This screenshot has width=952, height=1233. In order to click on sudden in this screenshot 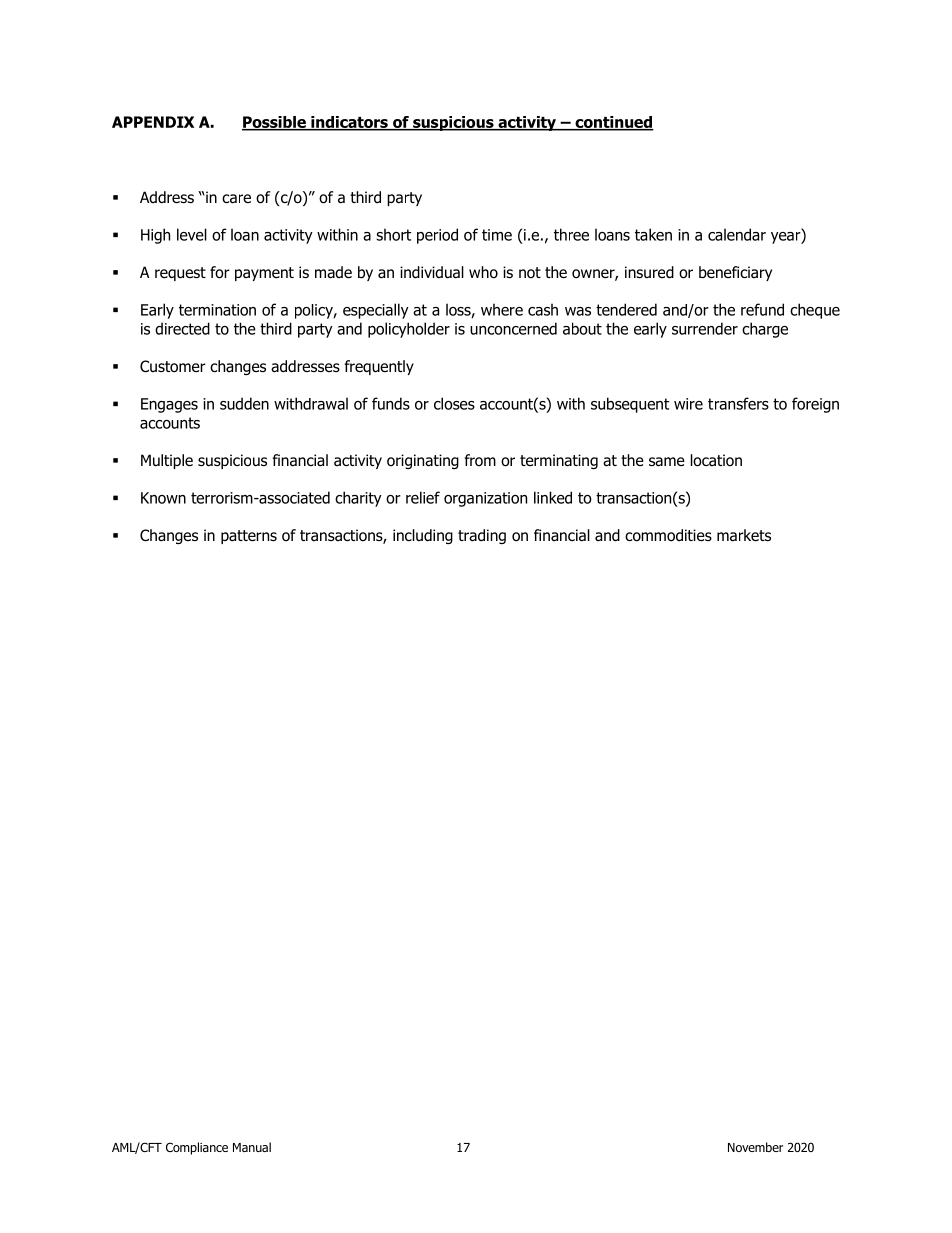, I will do `click(244, 403)`.
